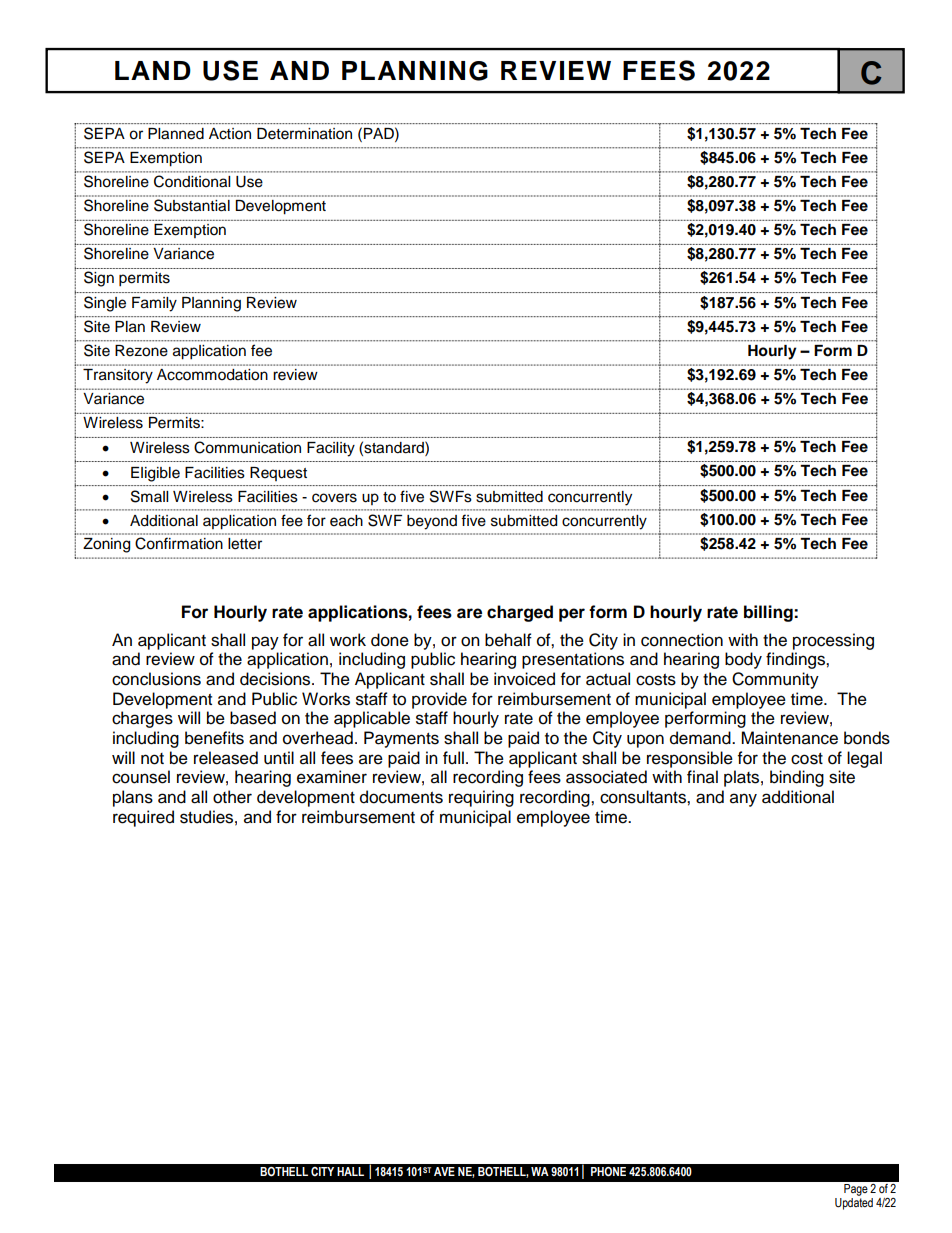 The height and width of the screenshot is (1233, 952). Describe the element at coordinates (156, 679) in the screenshot. I see `conclusions` at that location.
